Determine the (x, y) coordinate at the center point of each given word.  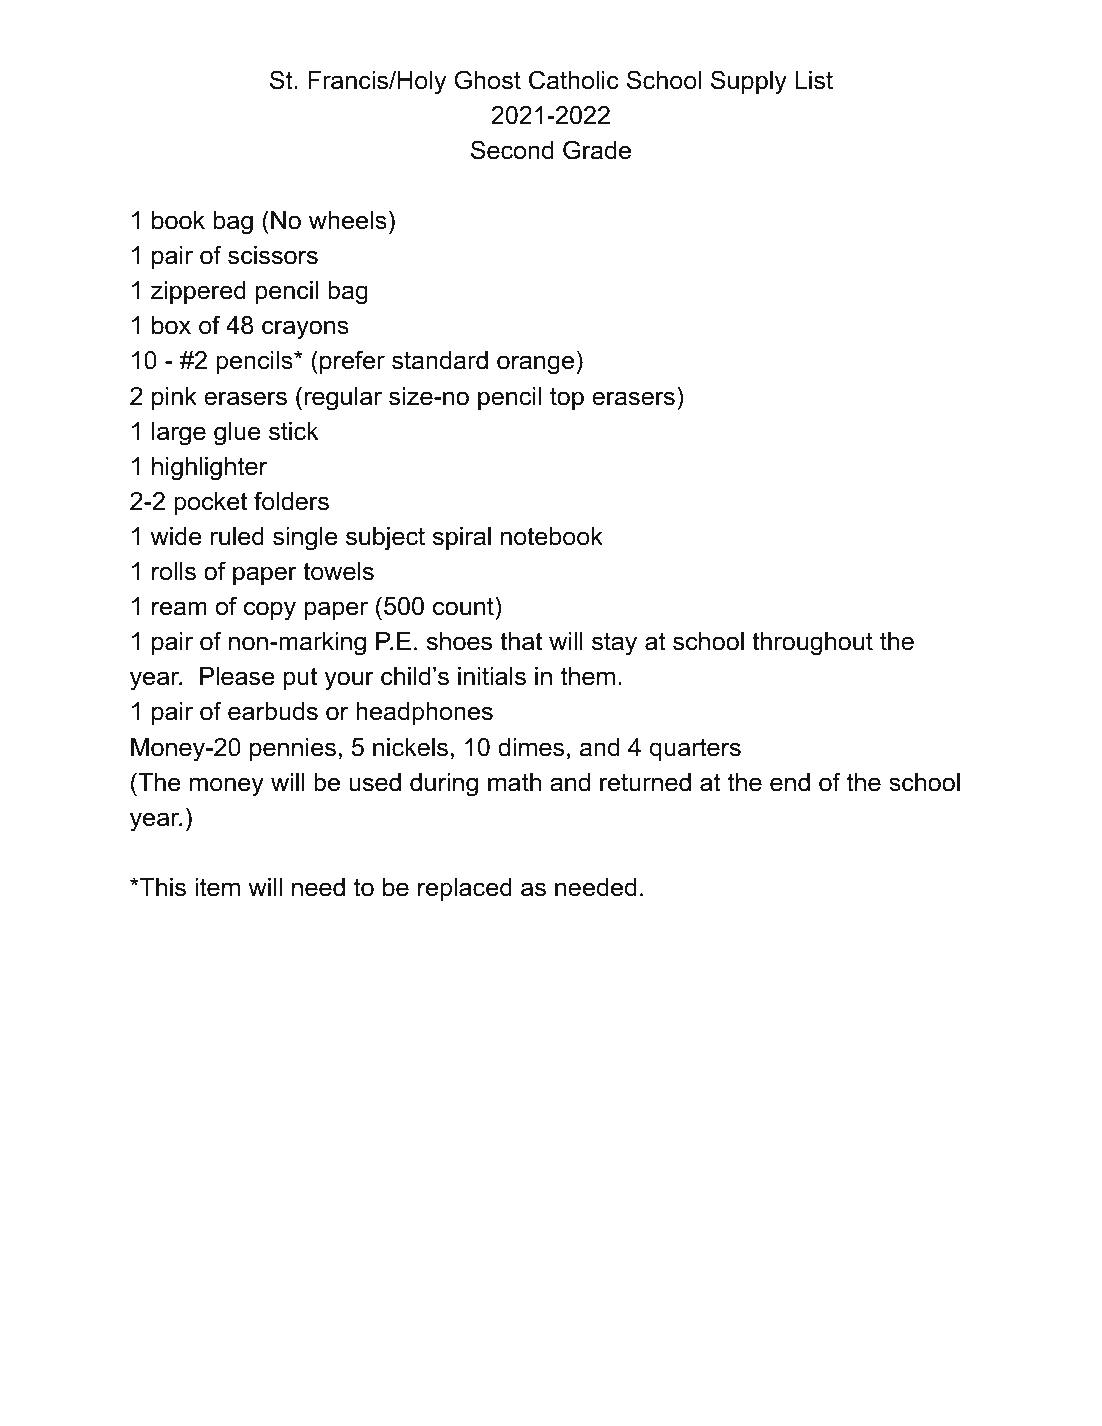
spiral (462, 538)
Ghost (488, 80)
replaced (465, 889)
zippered (198, 292)
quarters (695, 749)
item (217, 887)
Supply (749, 82)
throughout (812, 644)
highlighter (209, 469)
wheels (348, 220)
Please (237, 676)
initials (492, 676)
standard (440, 360)
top (567, 398)
